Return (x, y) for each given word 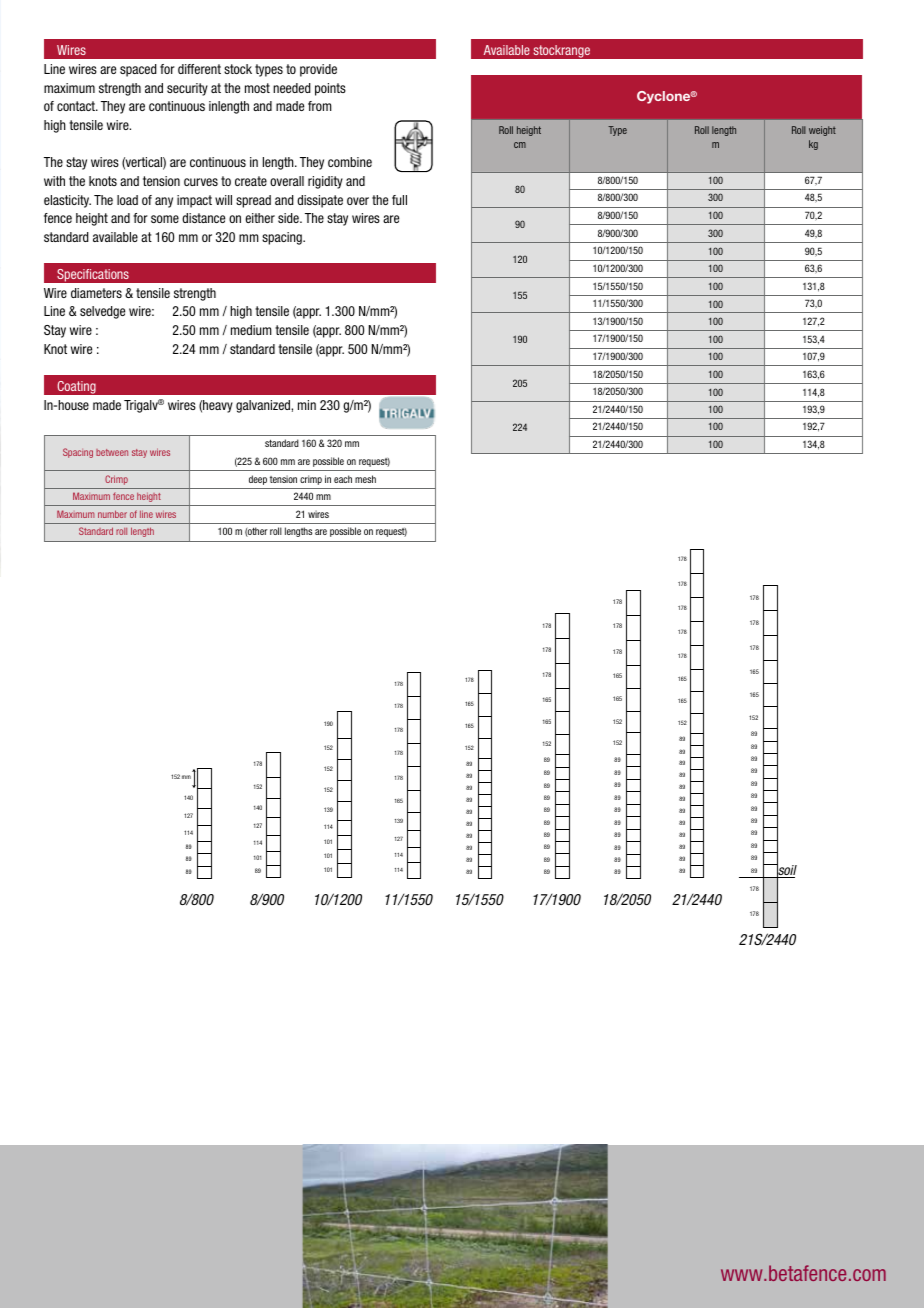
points (330, 89)
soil (786, 870)
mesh (365, 479)
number (112, 514)
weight (822, 131)
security (187, 89)
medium (251, 330)
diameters (96, 293)
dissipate (320, 201)
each (343, 479)
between (112, 452)
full (399, 200)
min (307, 405)
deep (258, 480)
